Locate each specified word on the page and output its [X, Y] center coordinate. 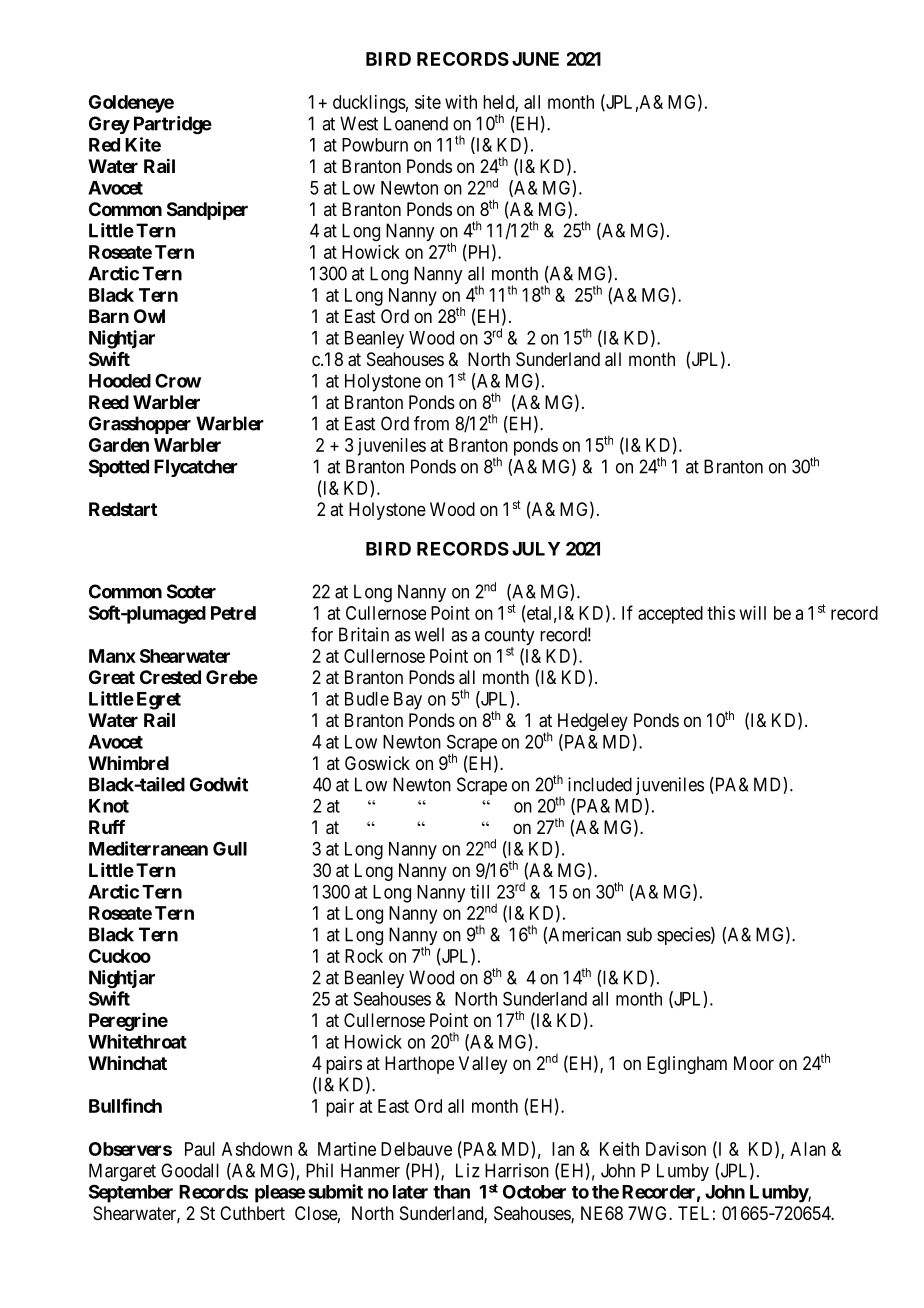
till [479, 891]
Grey [109, 125]
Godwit [219, 784]
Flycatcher [196, 468]
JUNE [535, 59]
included [600, 784]
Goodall [190, 1170]
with [461, 102]
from [431, 423]
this [721, 613]
